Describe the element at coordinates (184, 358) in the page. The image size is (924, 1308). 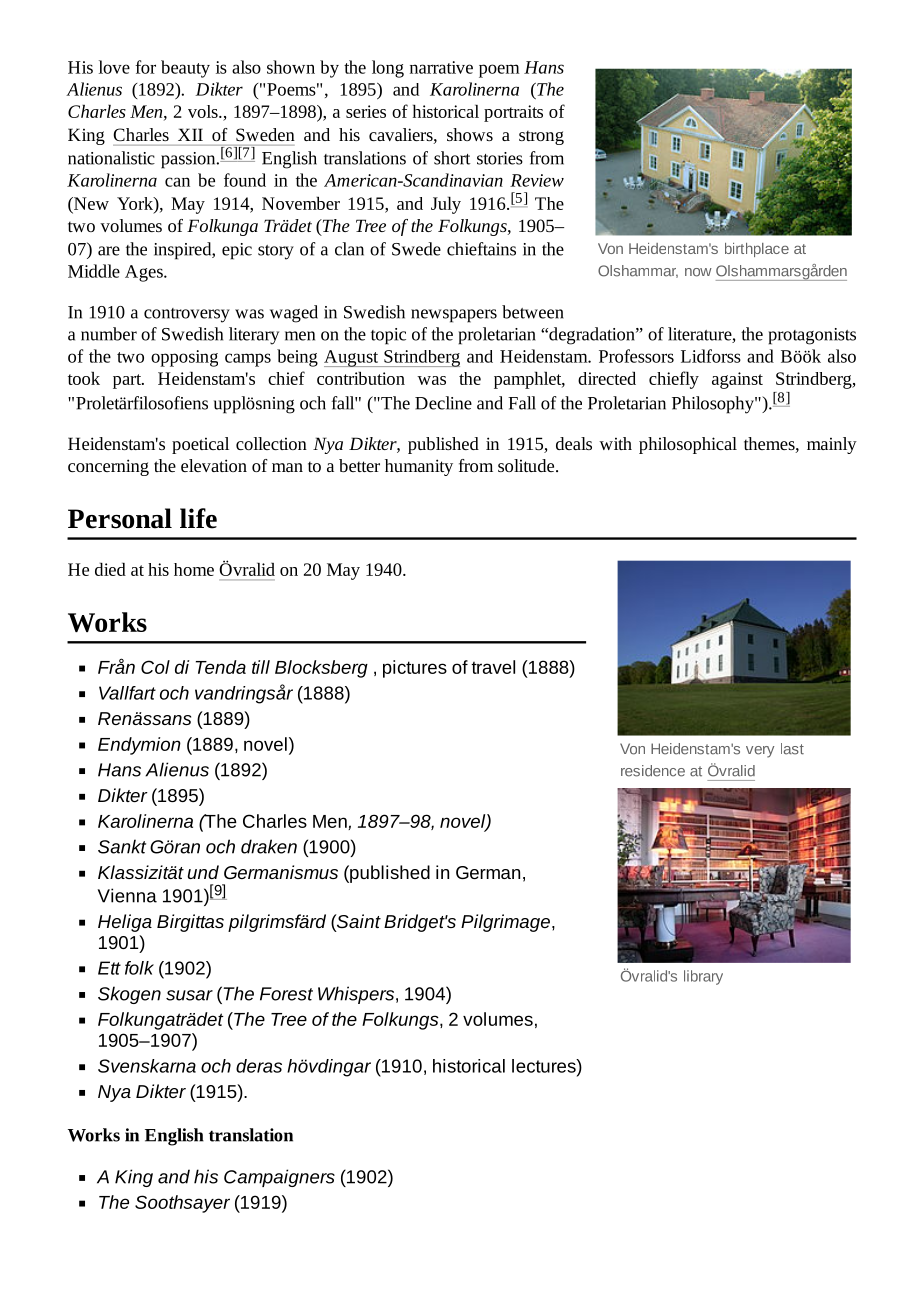
I see `opposing` at that location.
